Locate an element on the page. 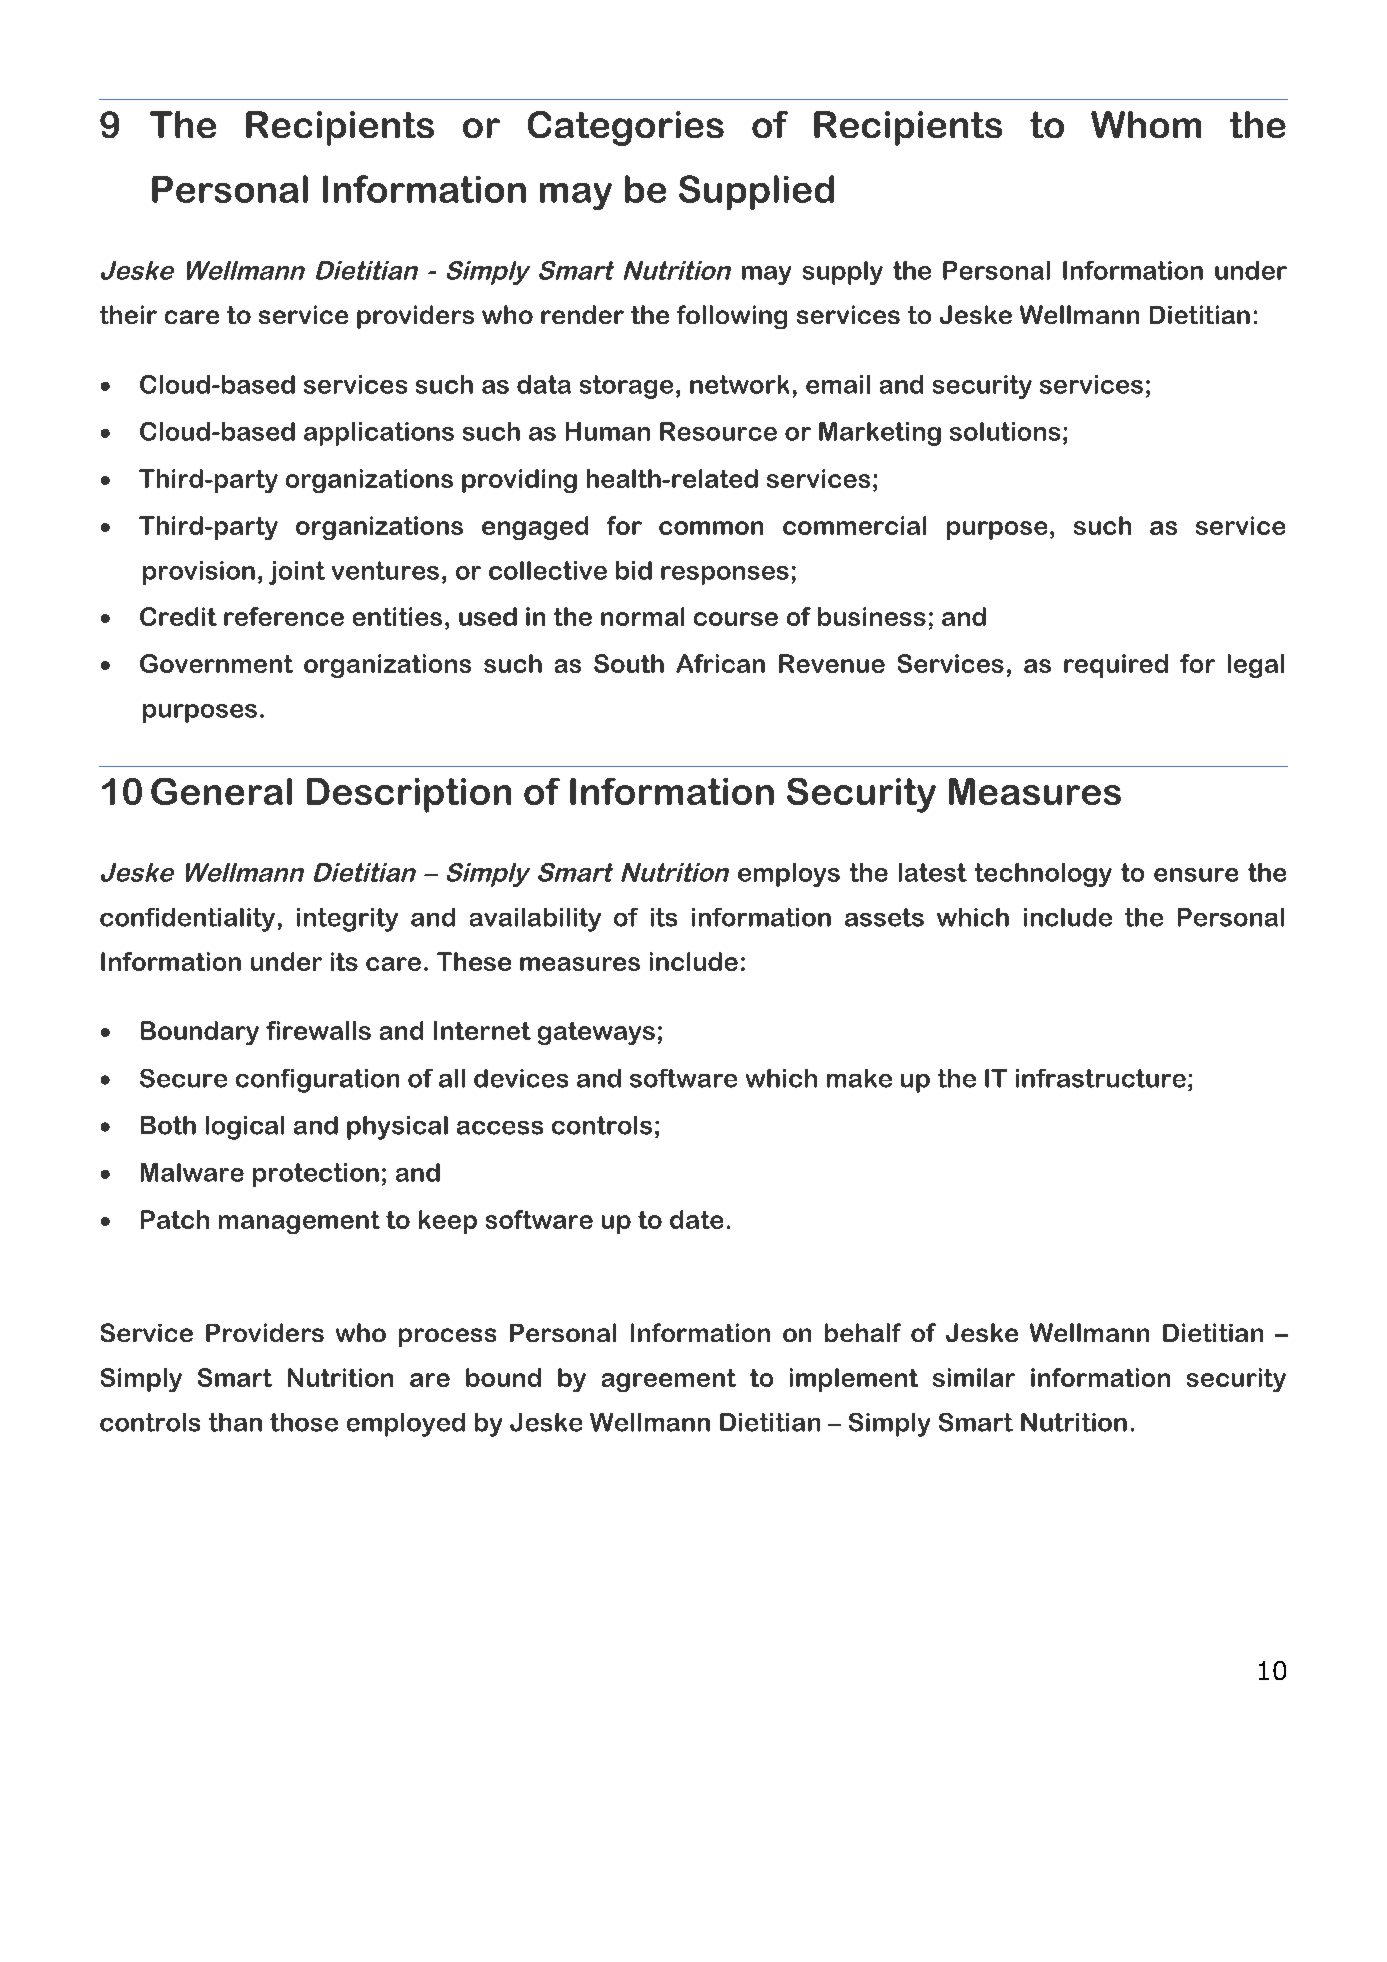 This document has height=1962, width=1387. agreement is located at coordinates (669, 1380).
